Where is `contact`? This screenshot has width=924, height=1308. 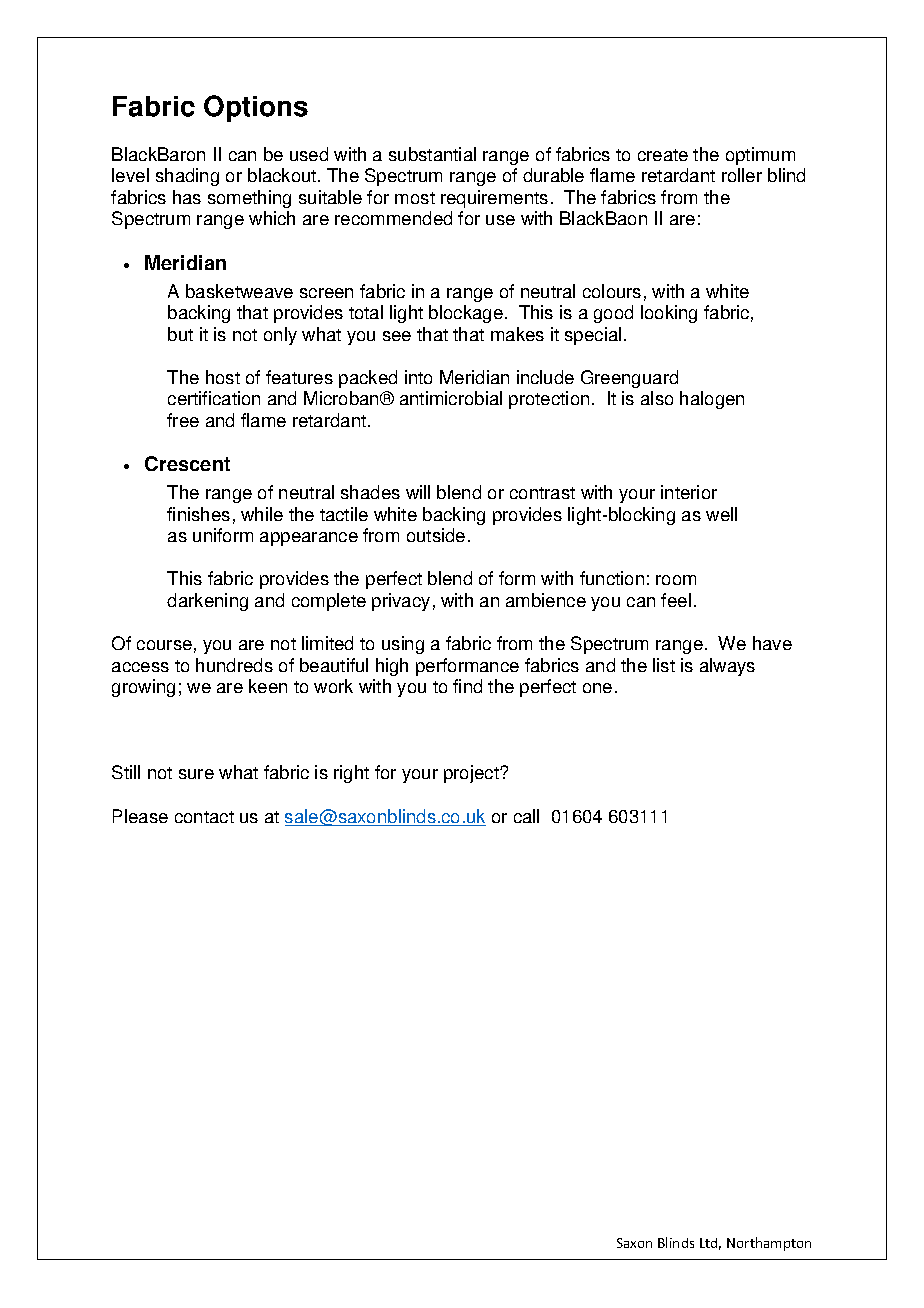 contact is located at coordinates (204, 817).
